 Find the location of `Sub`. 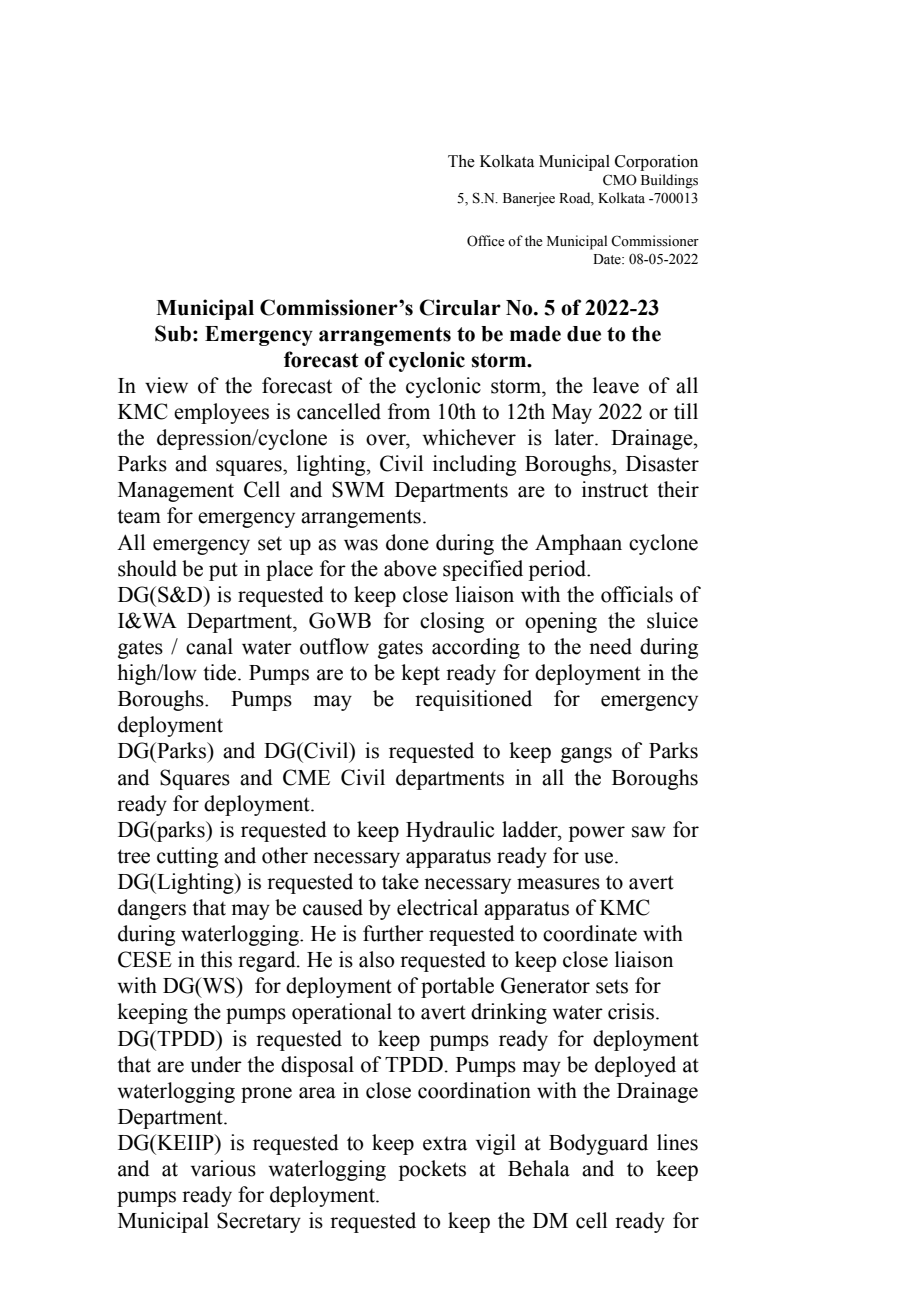

Sub is located at coordinates (173, 333).
